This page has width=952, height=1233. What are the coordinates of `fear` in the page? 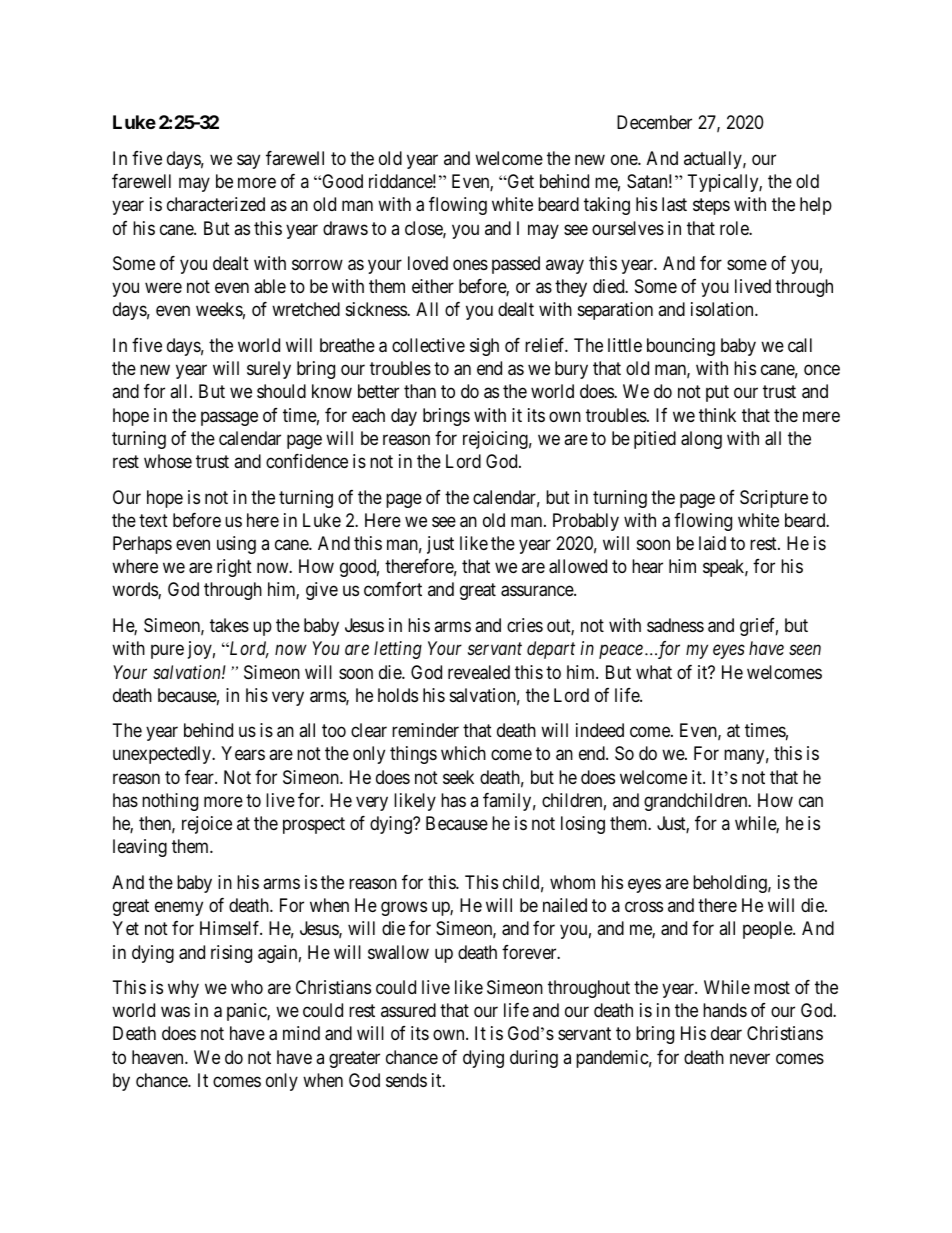 It's located at (200, 777).
